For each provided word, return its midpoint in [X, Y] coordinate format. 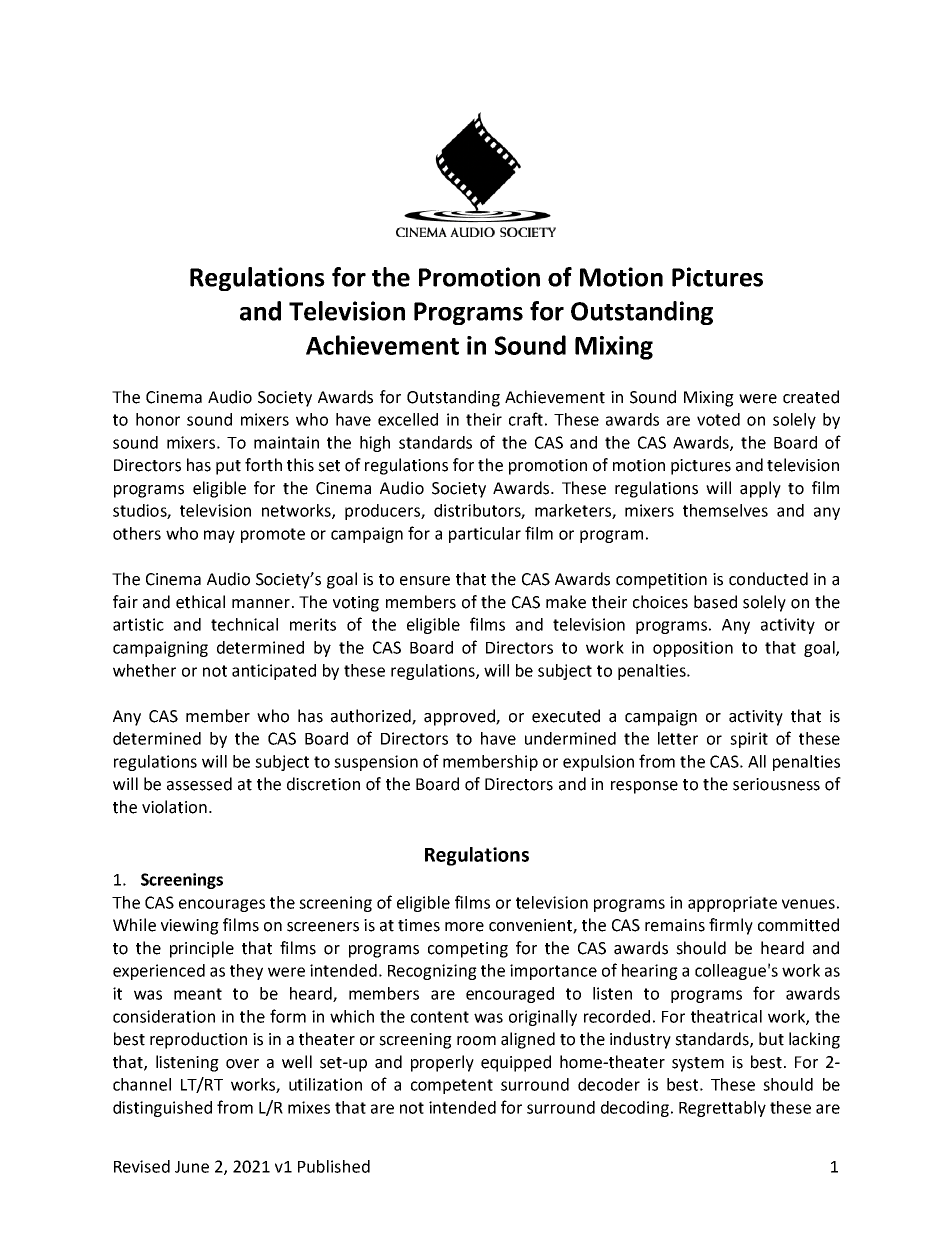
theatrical [726, 1016]
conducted [768, 579]
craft [526, 419]
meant [198, 994]
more [464, 927]
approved [460, 717]
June [192, 1167]
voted [718, 419]
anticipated [274, 672]
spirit [749, 740]
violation [174, 807]
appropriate [732, 904]
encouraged [510, 995]
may [219, 536]
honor [158, 419]
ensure [425, 581]
